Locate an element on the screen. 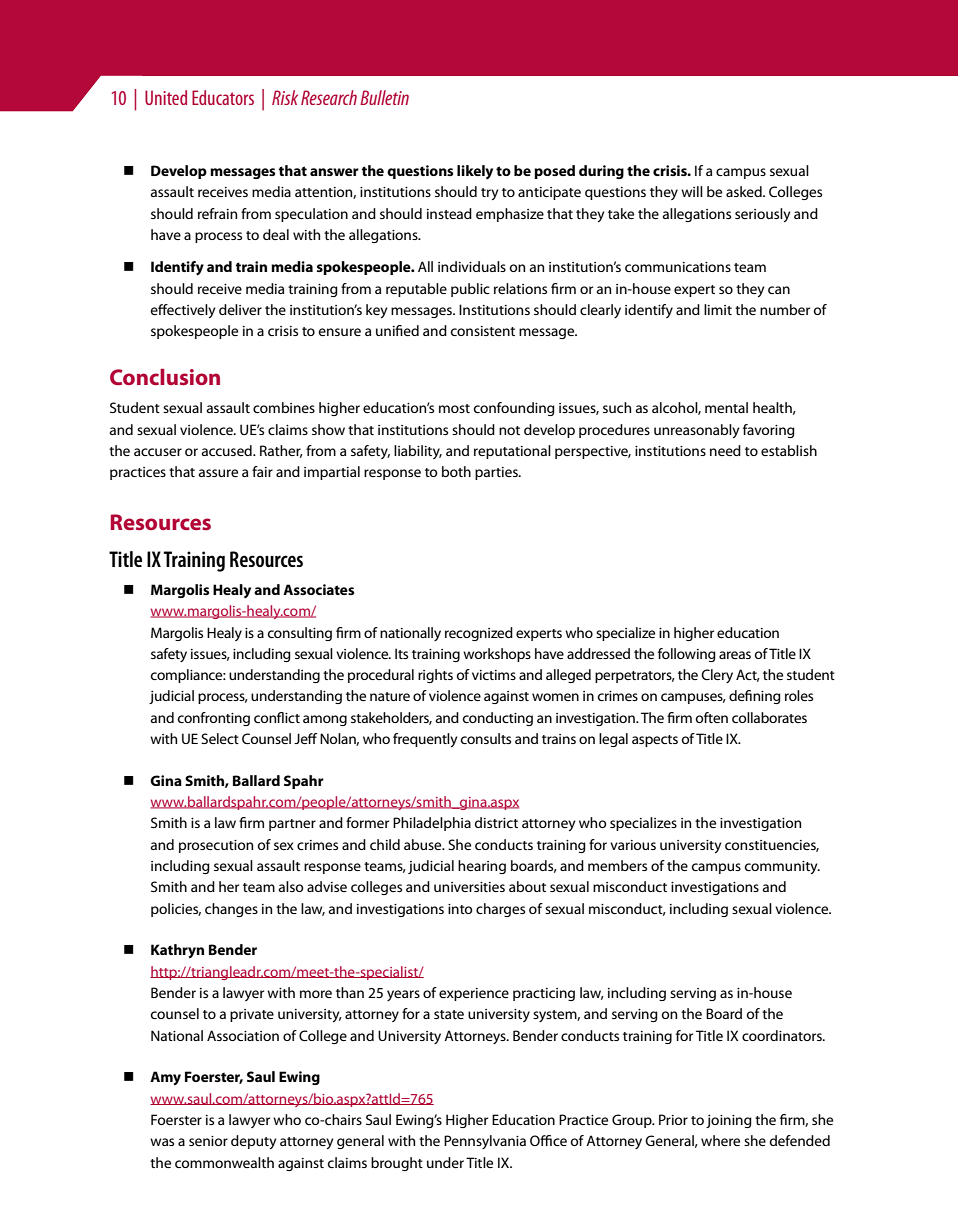  areas is located at coordinates (735, 655).
